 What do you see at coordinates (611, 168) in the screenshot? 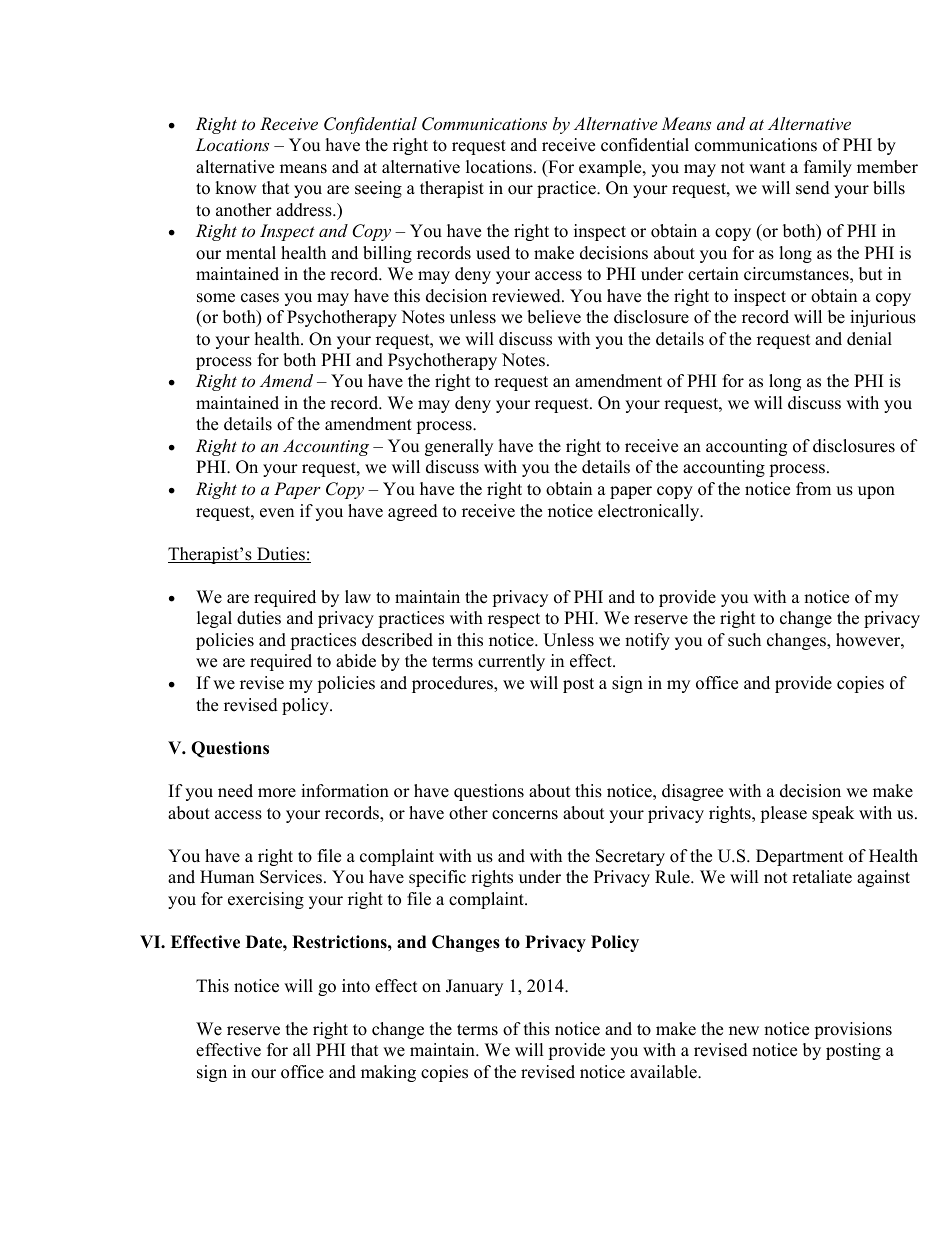
I see `example` at bounding box center [611, 168].
